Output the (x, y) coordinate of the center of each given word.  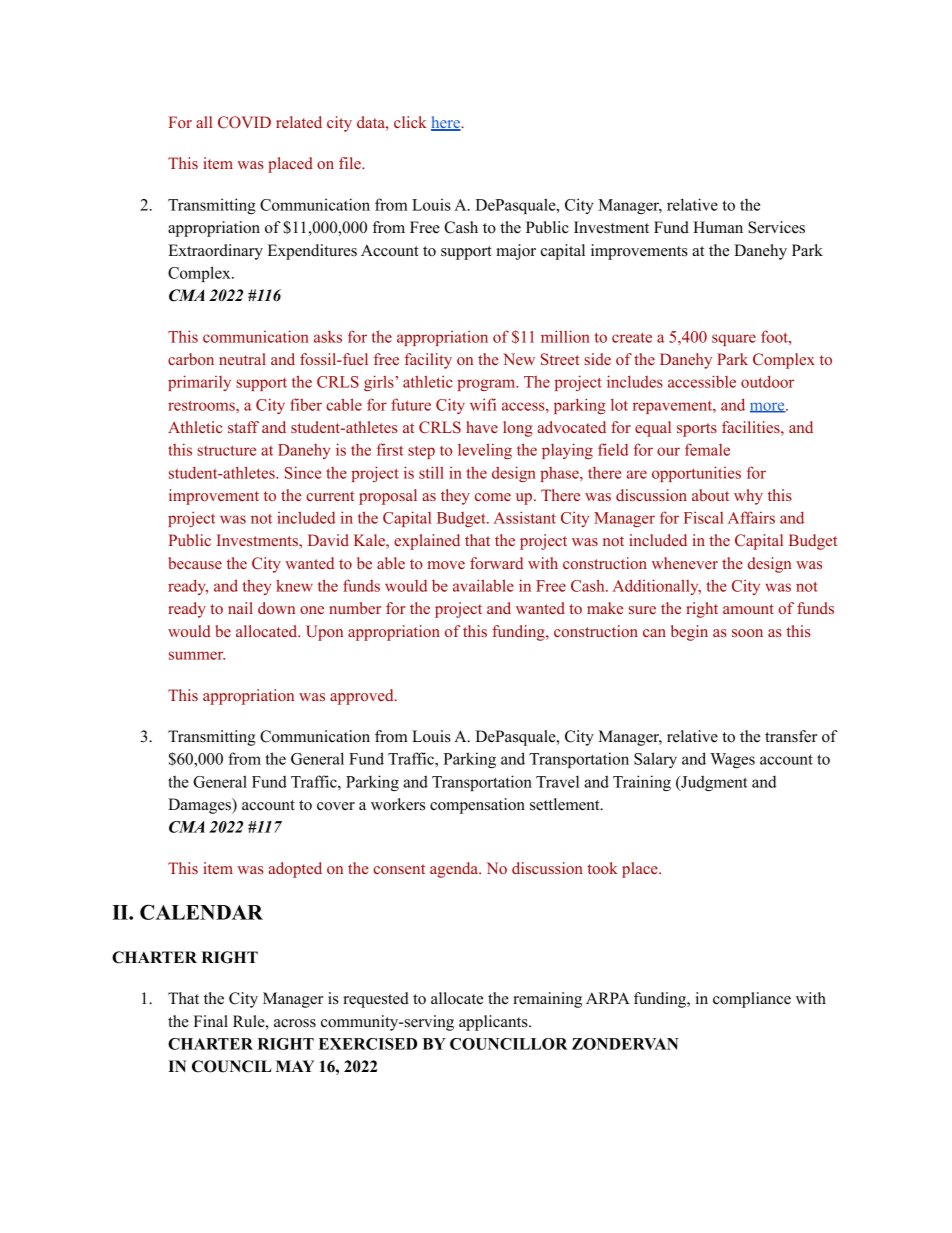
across (295, 1023)
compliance (752, 1000)
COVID (244, 122)
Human (718, 227)
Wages (732, 760)
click (410, 122)
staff (243, 427)
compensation (477, 806)
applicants (494, 1023)
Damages (200, 806)
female (707, 449)
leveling (485, 451)
